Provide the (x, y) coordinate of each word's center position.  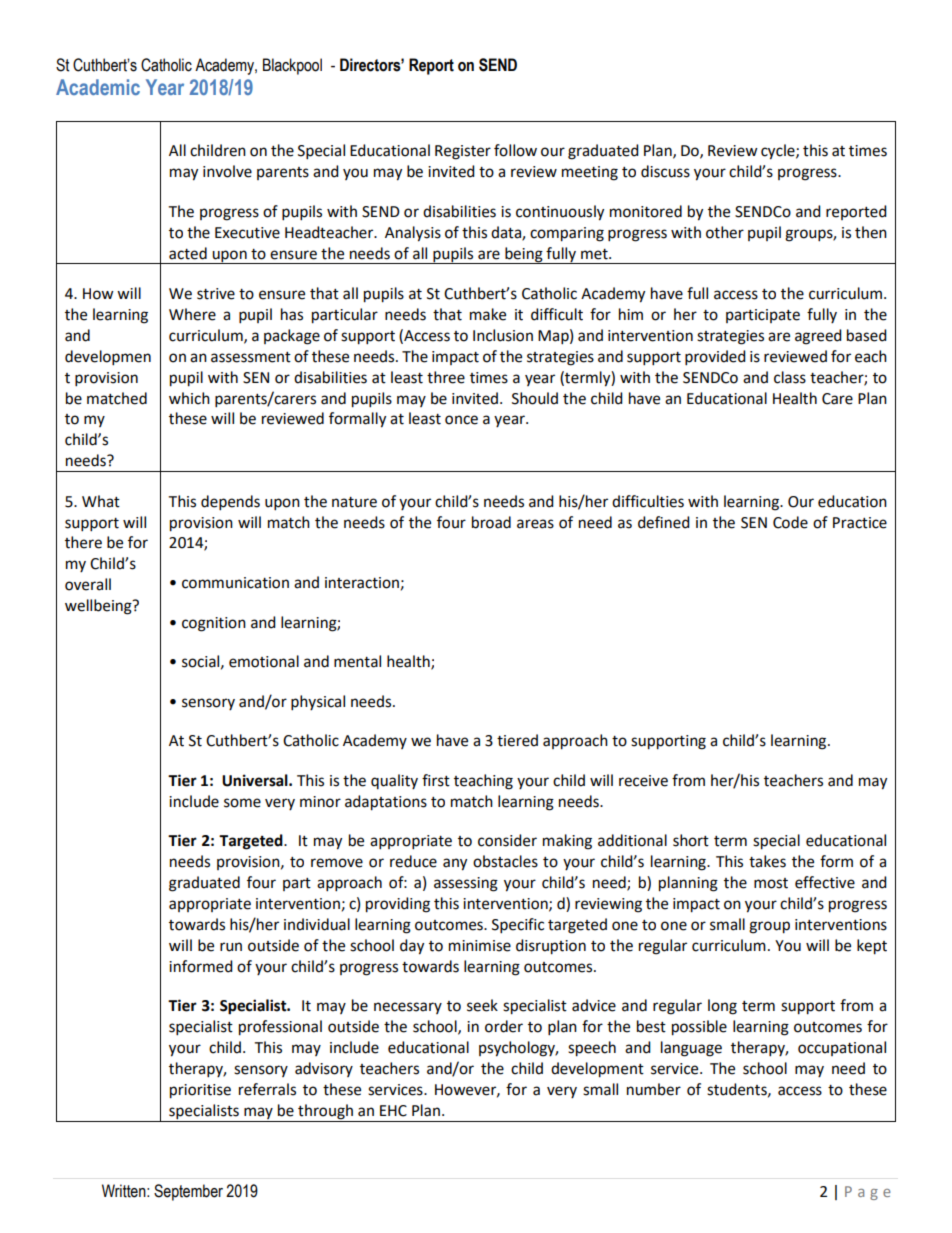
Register (463, 152)
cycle (779, 152)
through (325, 1113)
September (188, 1192)
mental (357, 661)
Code (790, 522)
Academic (98, 87)
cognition (214, 624)
